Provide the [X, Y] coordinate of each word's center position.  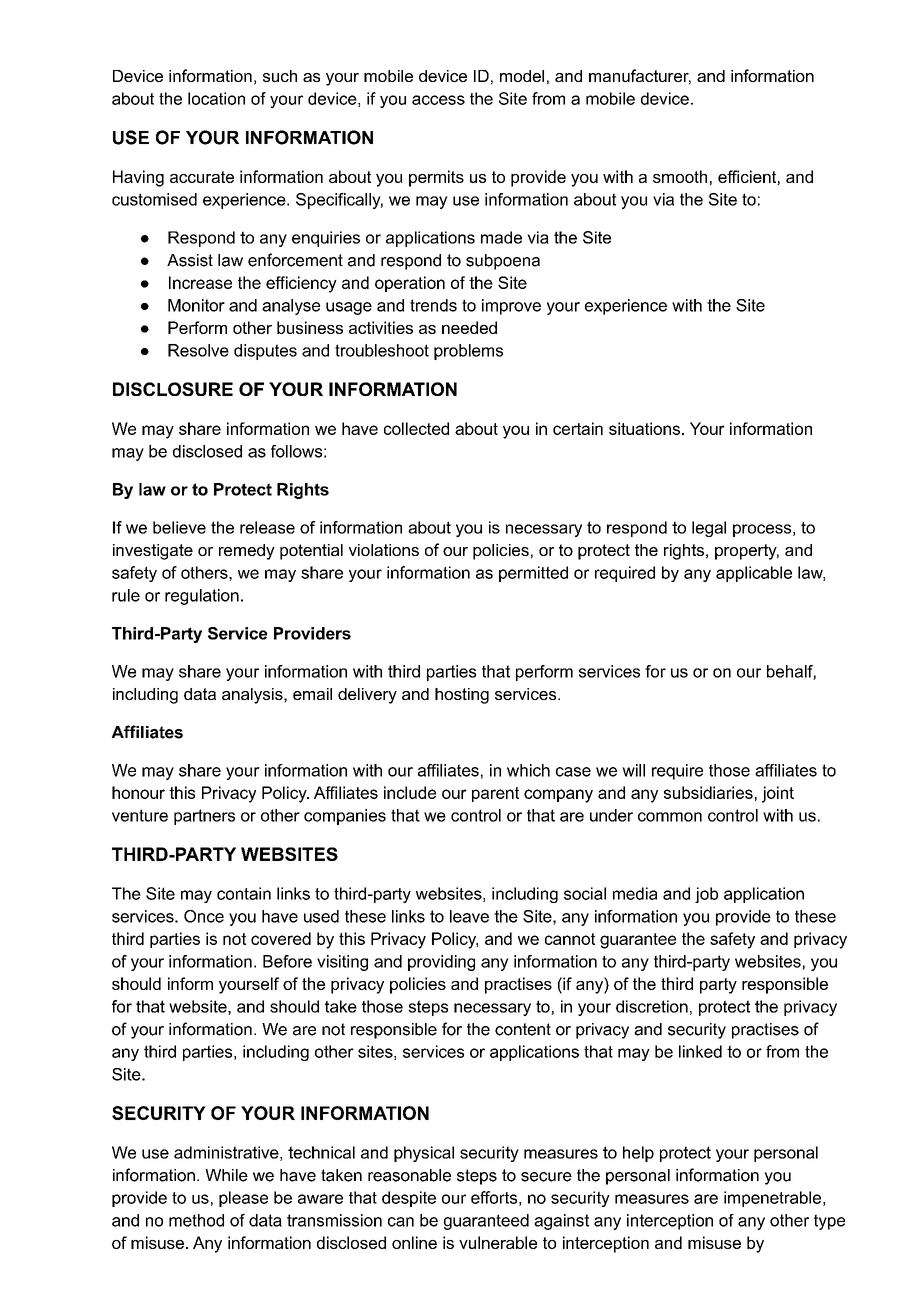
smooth [680, 176]
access [438, 100]
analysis [253, 696]
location [216, 98]
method [196, 1220]
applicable [754, 574]
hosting [462, 696]
